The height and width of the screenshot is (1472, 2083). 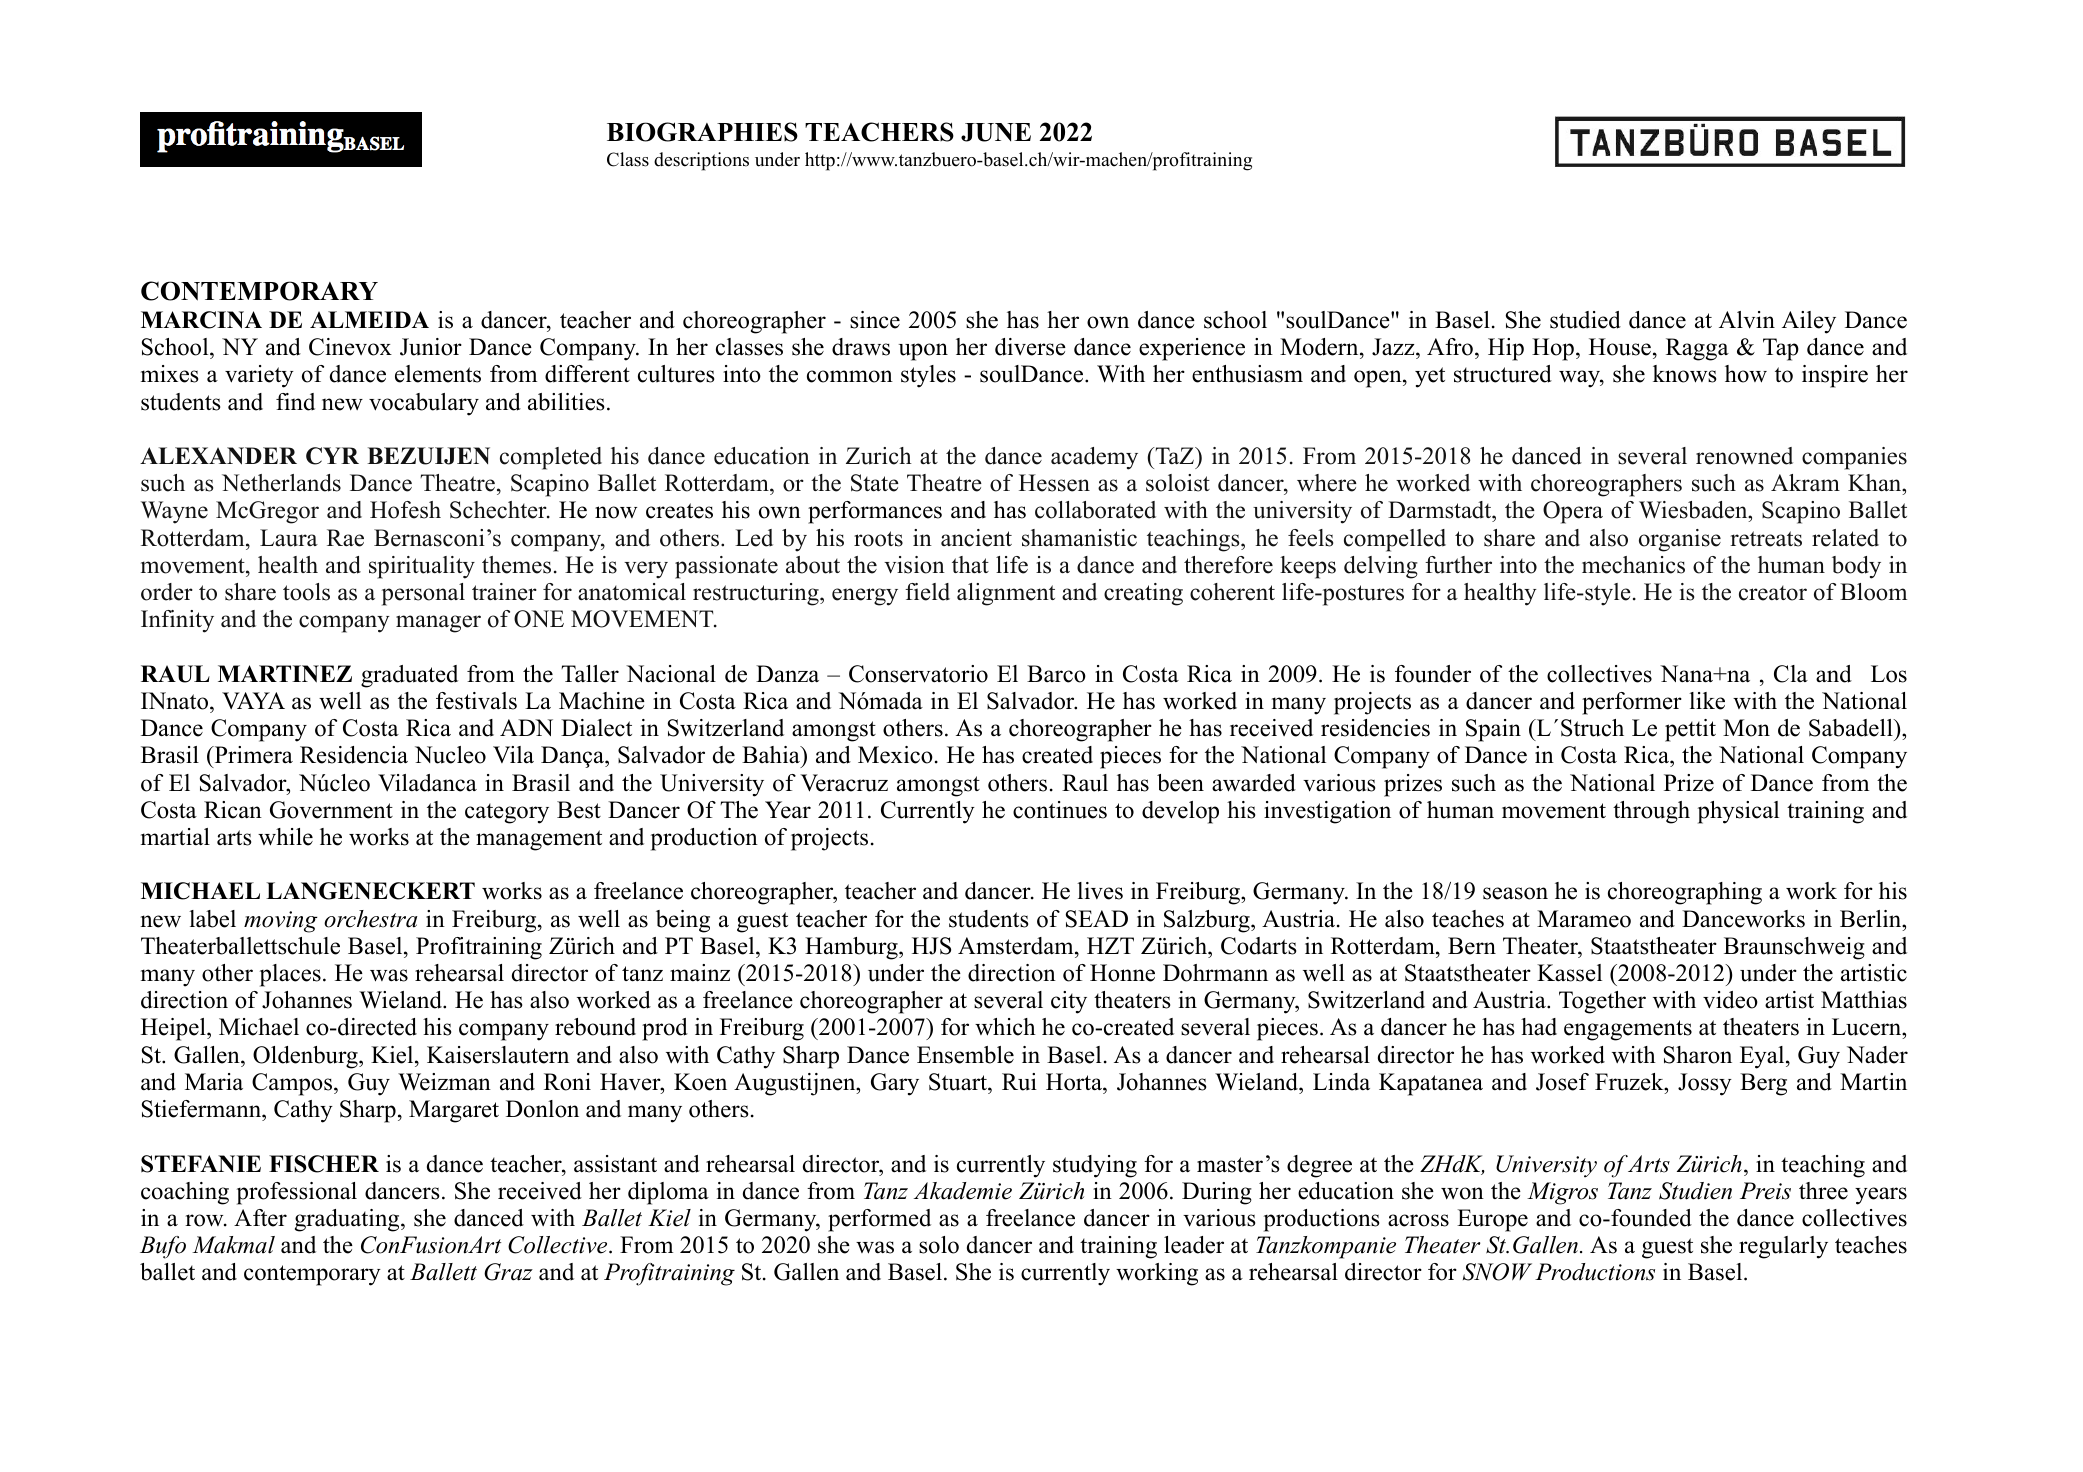 What do you see at coordinates (1783, 1247) in the screenshot?
I see `regularly` at bounding box center [1783, 1247].
